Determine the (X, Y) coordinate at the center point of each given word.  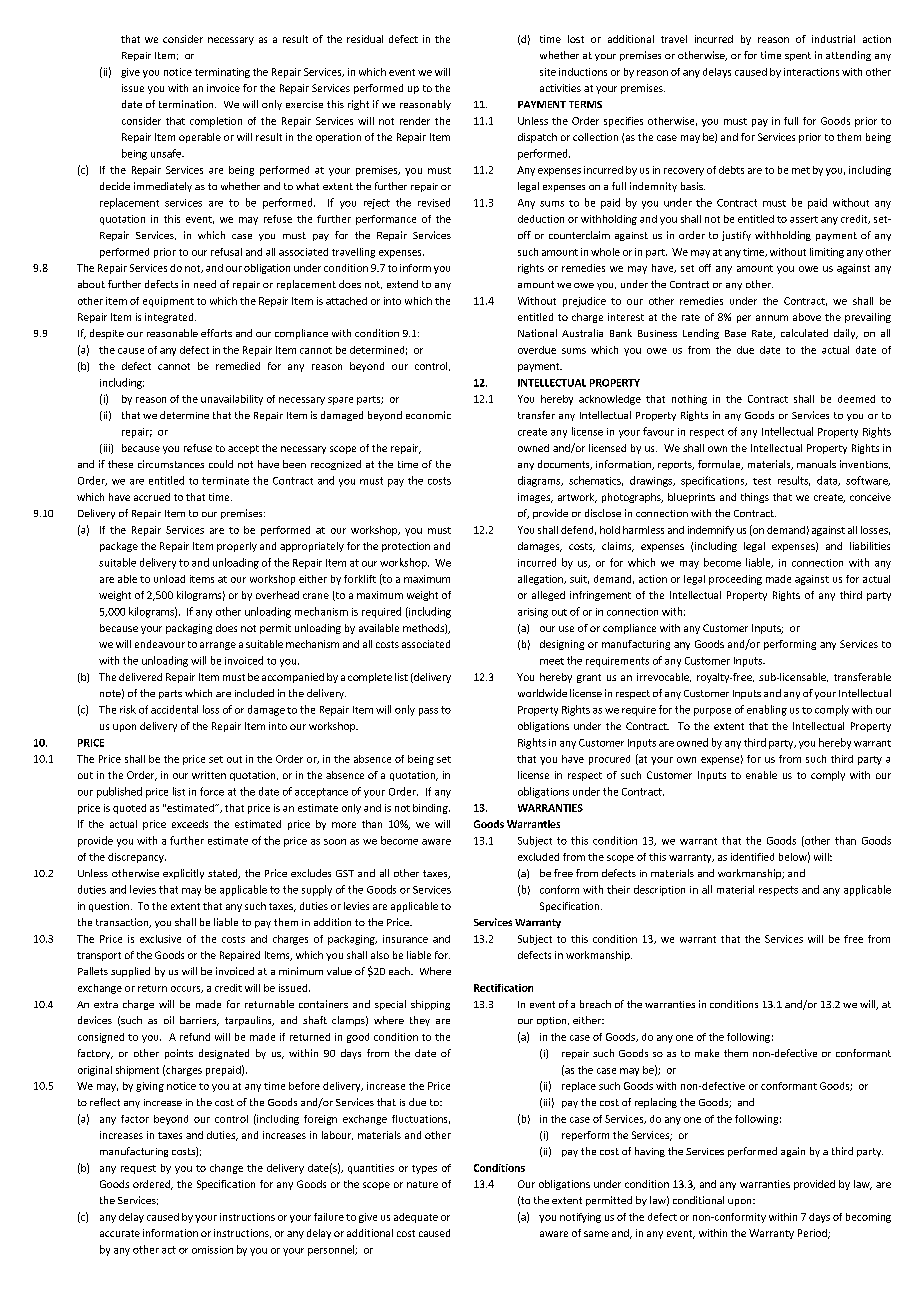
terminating (222, 73)
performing (790, 645)
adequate (416, 1218)
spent (798, 56)
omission (212, 1250)
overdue (537, 350)
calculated (804, 333)
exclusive (160, 939)
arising (533, 613)
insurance (405, 939)
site (548, 72)
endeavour (160, 644)
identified (752, 857)
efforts (216, 333)
